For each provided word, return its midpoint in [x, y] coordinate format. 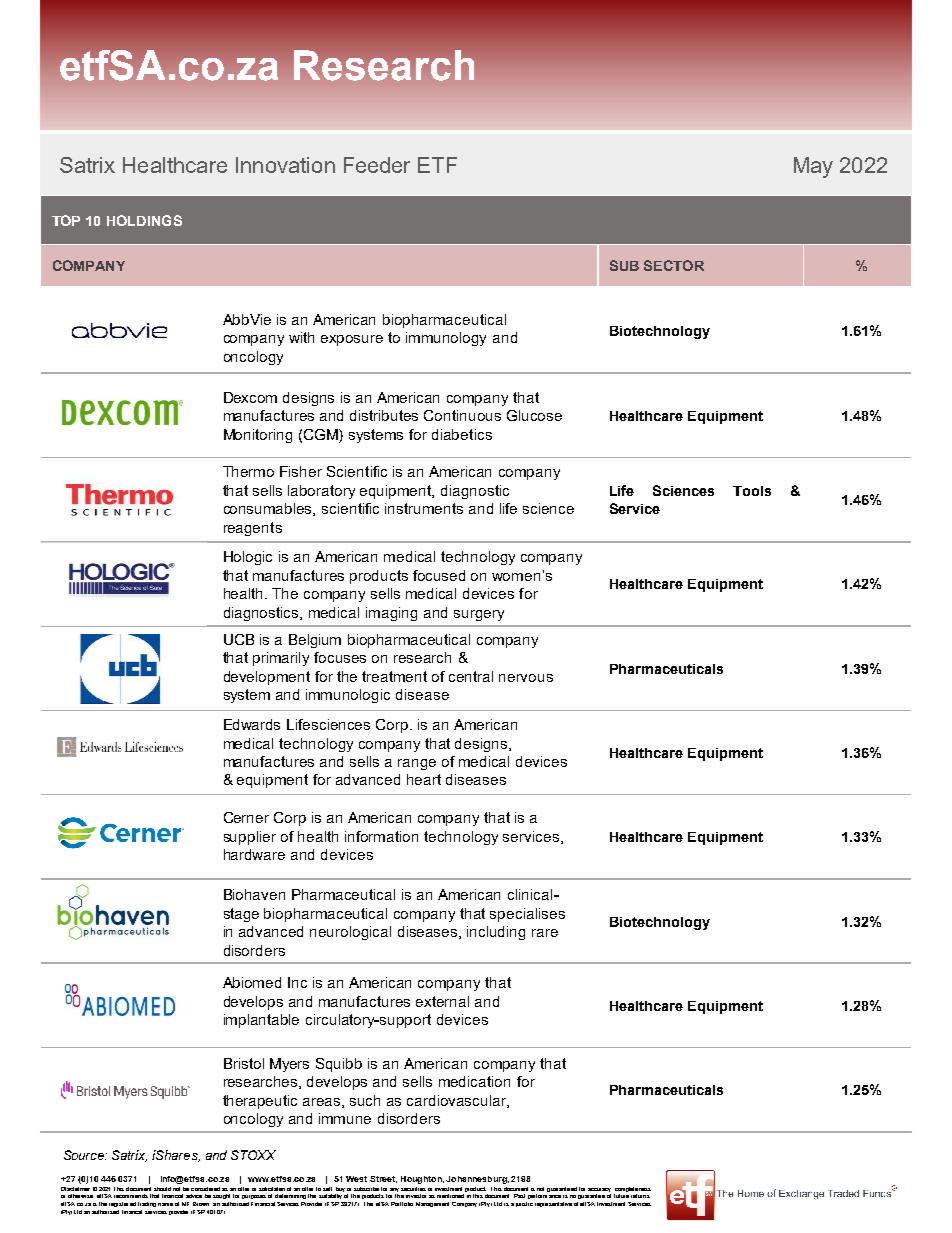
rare [545, 933]
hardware [254, 854]
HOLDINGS [144, 220]
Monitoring [258, 436]
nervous [526, 678]
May [813, 167]
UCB [239, 639]
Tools [752, 491]
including [496, 933]
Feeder [377, 165]
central [471, 676]
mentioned [450, 1196]
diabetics [462, 434]
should [162, 1189]
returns [640, 1196]
